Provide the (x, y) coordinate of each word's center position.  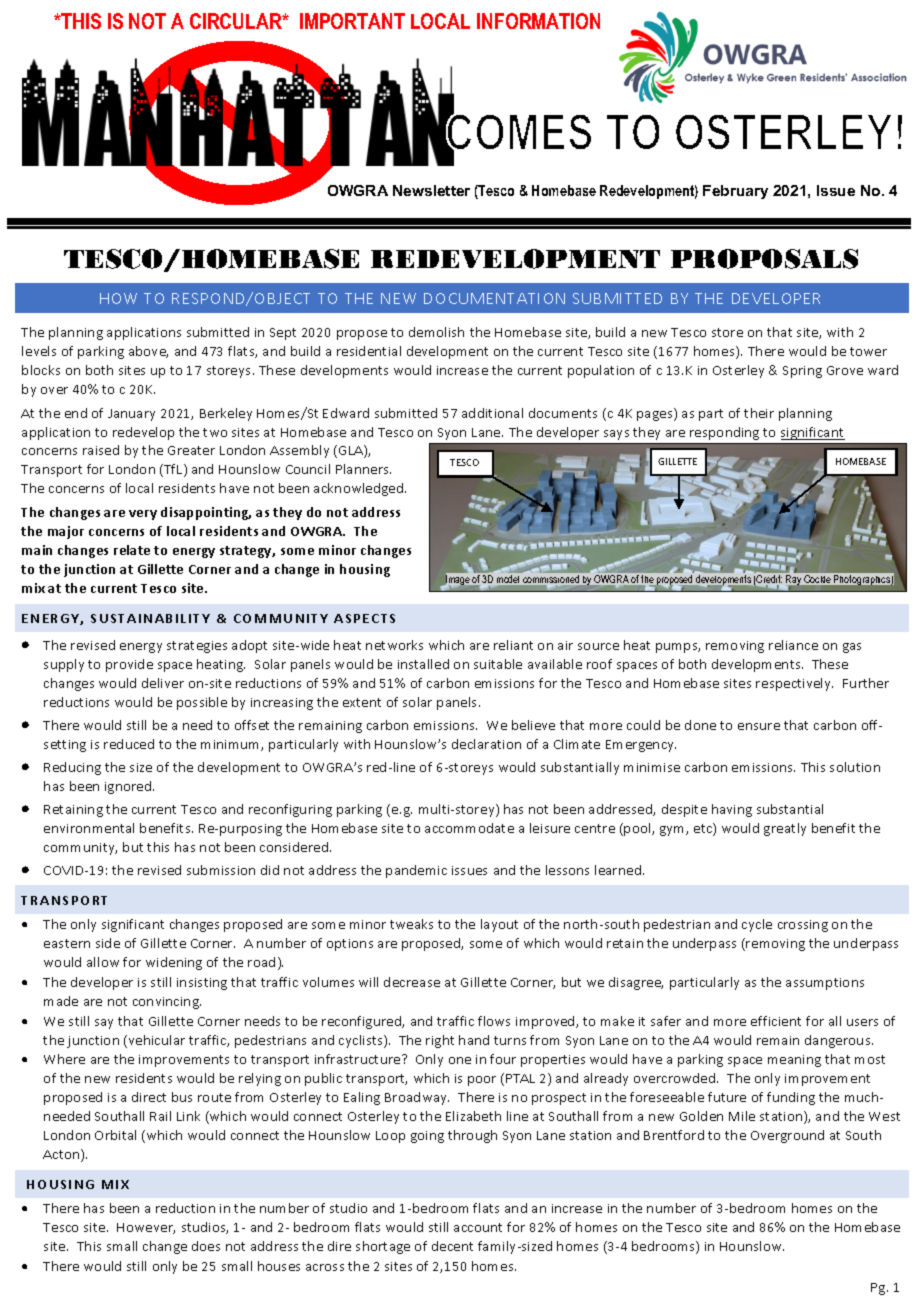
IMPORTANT (352, 21)
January (131, 415)
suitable (498, 664)
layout (499, 925)
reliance (793, 645)
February (735, 192)
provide (129, 665)
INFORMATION (538, 21)
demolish (436, 332)
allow (103, 962)
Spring (802, 372)
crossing (803, 926)
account (478, 1227)
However (146, 1228)
